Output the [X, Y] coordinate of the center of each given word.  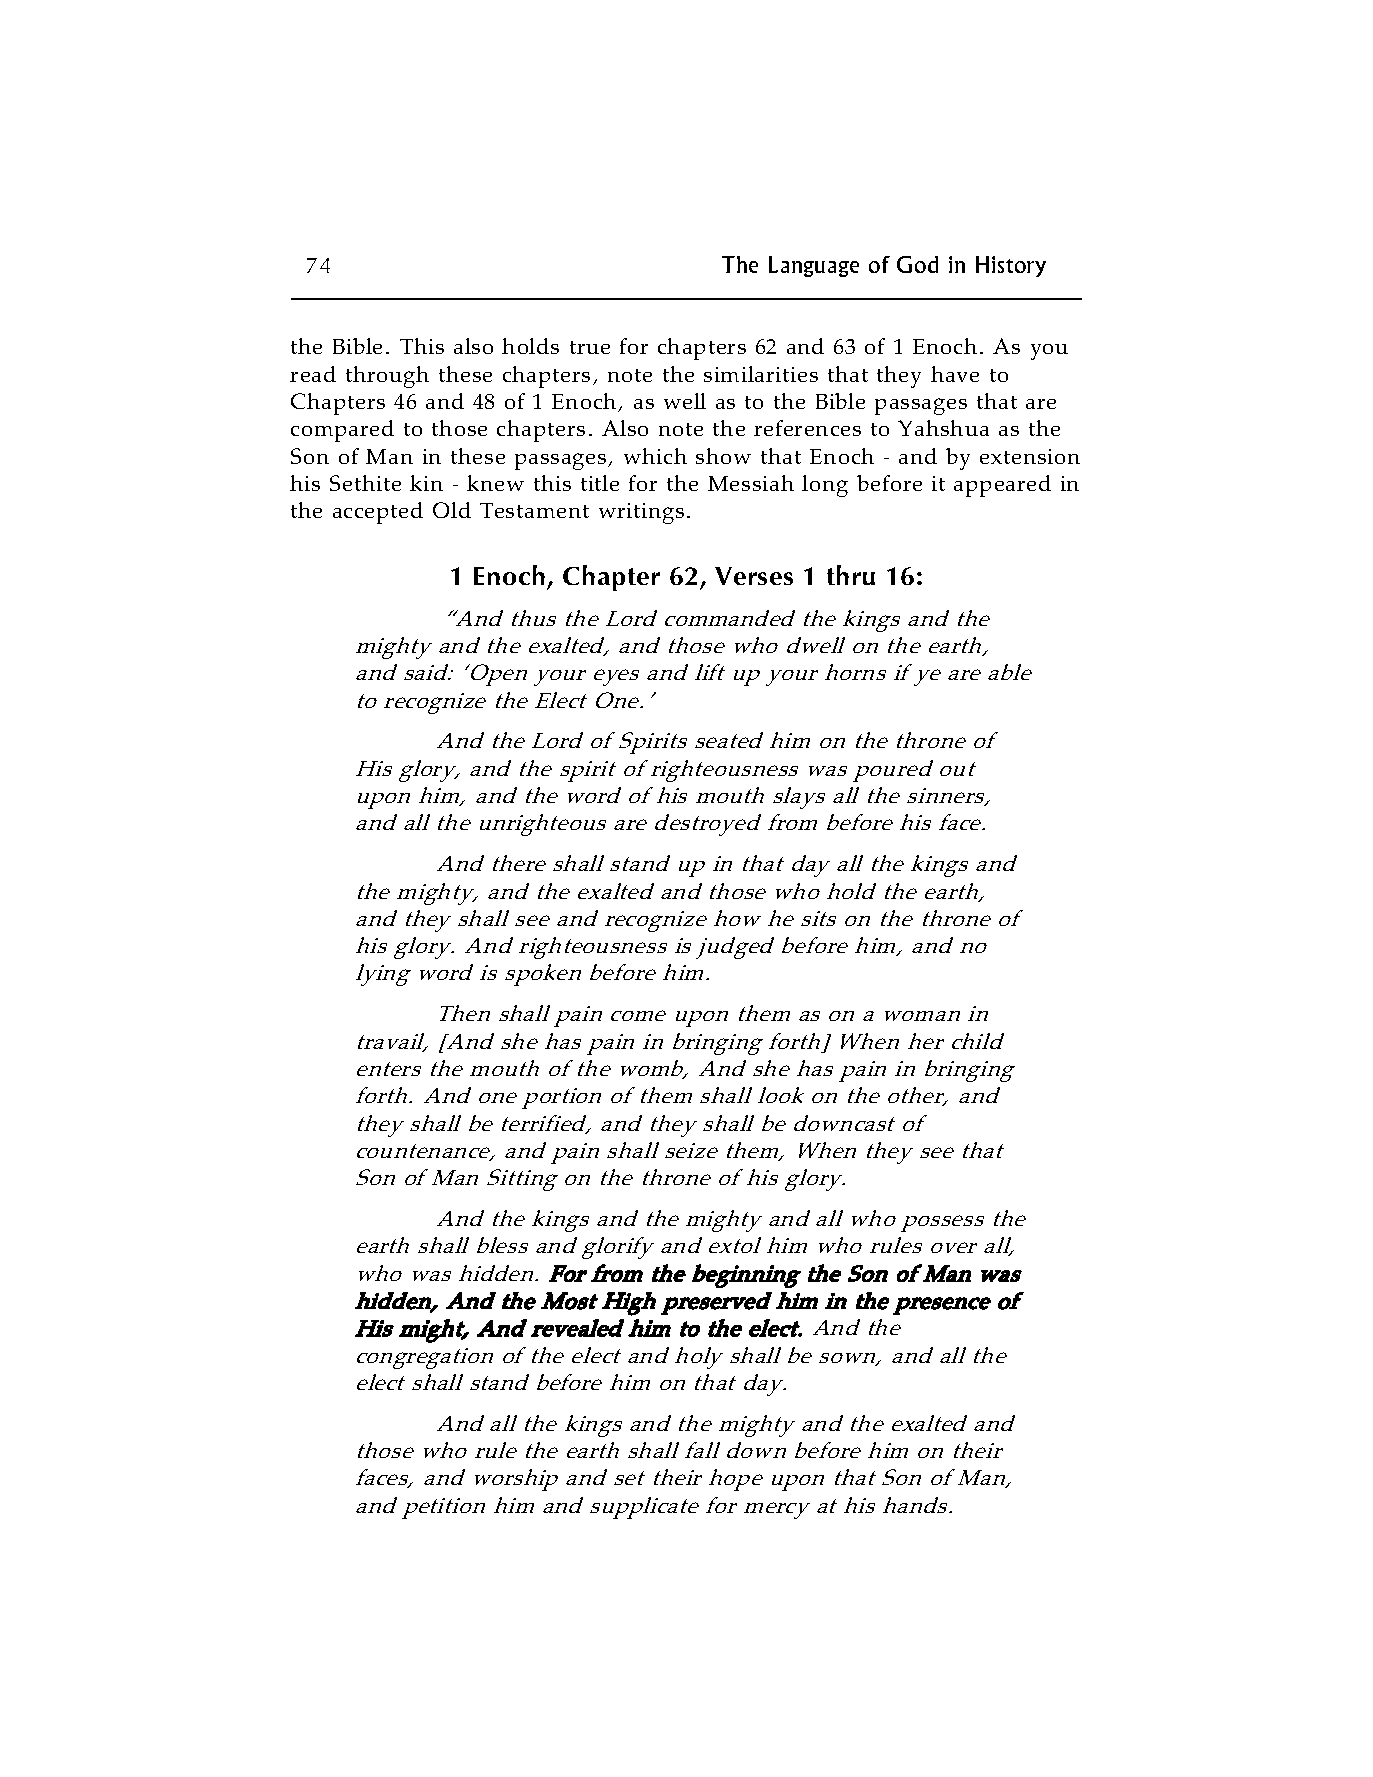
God [917, 264]
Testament [534, 510]
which [655, 456]
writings [641, 513]
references [807, 428]
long [825, 486]
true [590, 347]
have [955, 374]
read [313, 374]
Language [814, 266]
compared [342, 431]
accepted [378, 513]
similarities [761, 374]
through [387, 377]
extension [1030, 456]
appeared [1002, 486]
